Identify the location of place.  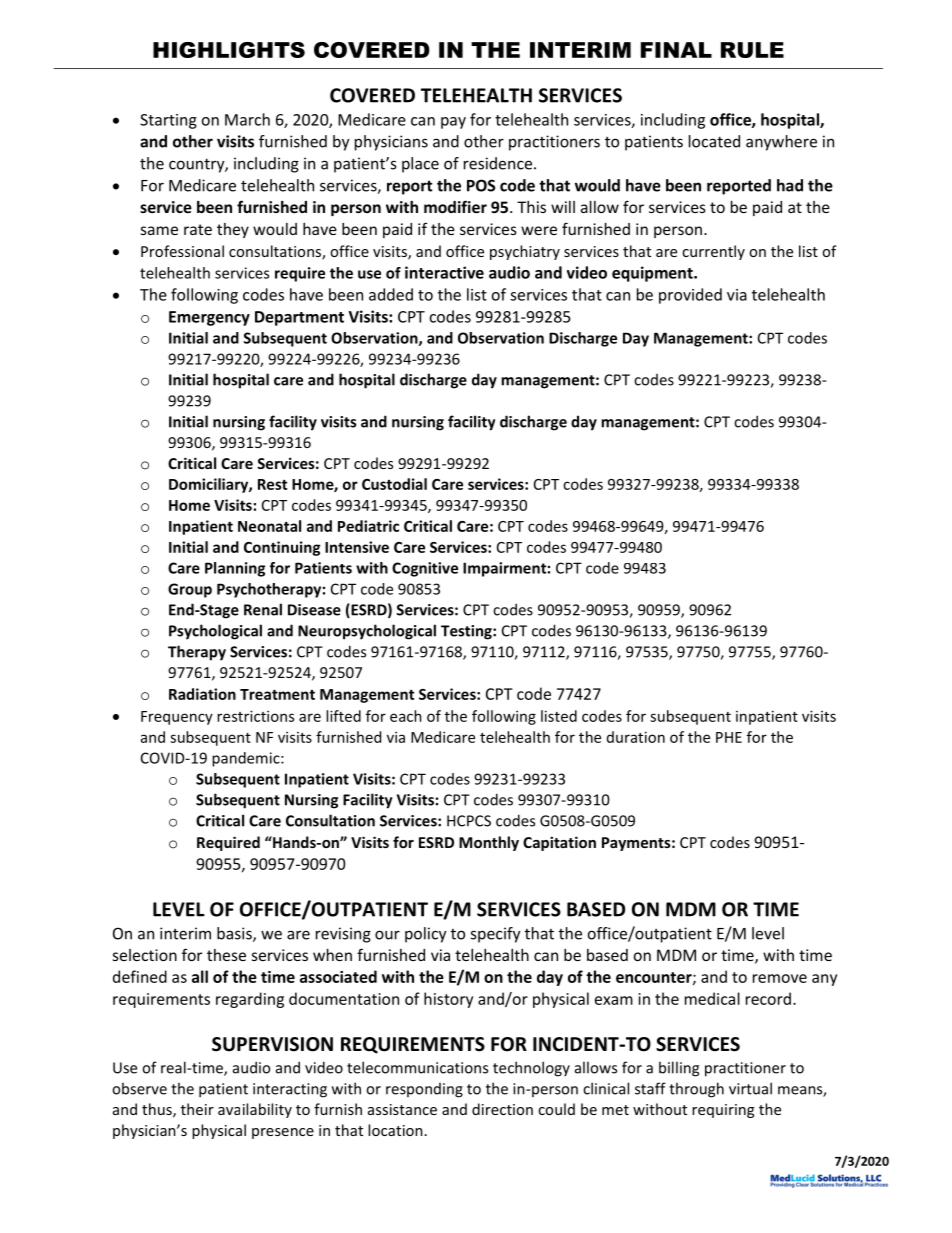
(420, 165).
